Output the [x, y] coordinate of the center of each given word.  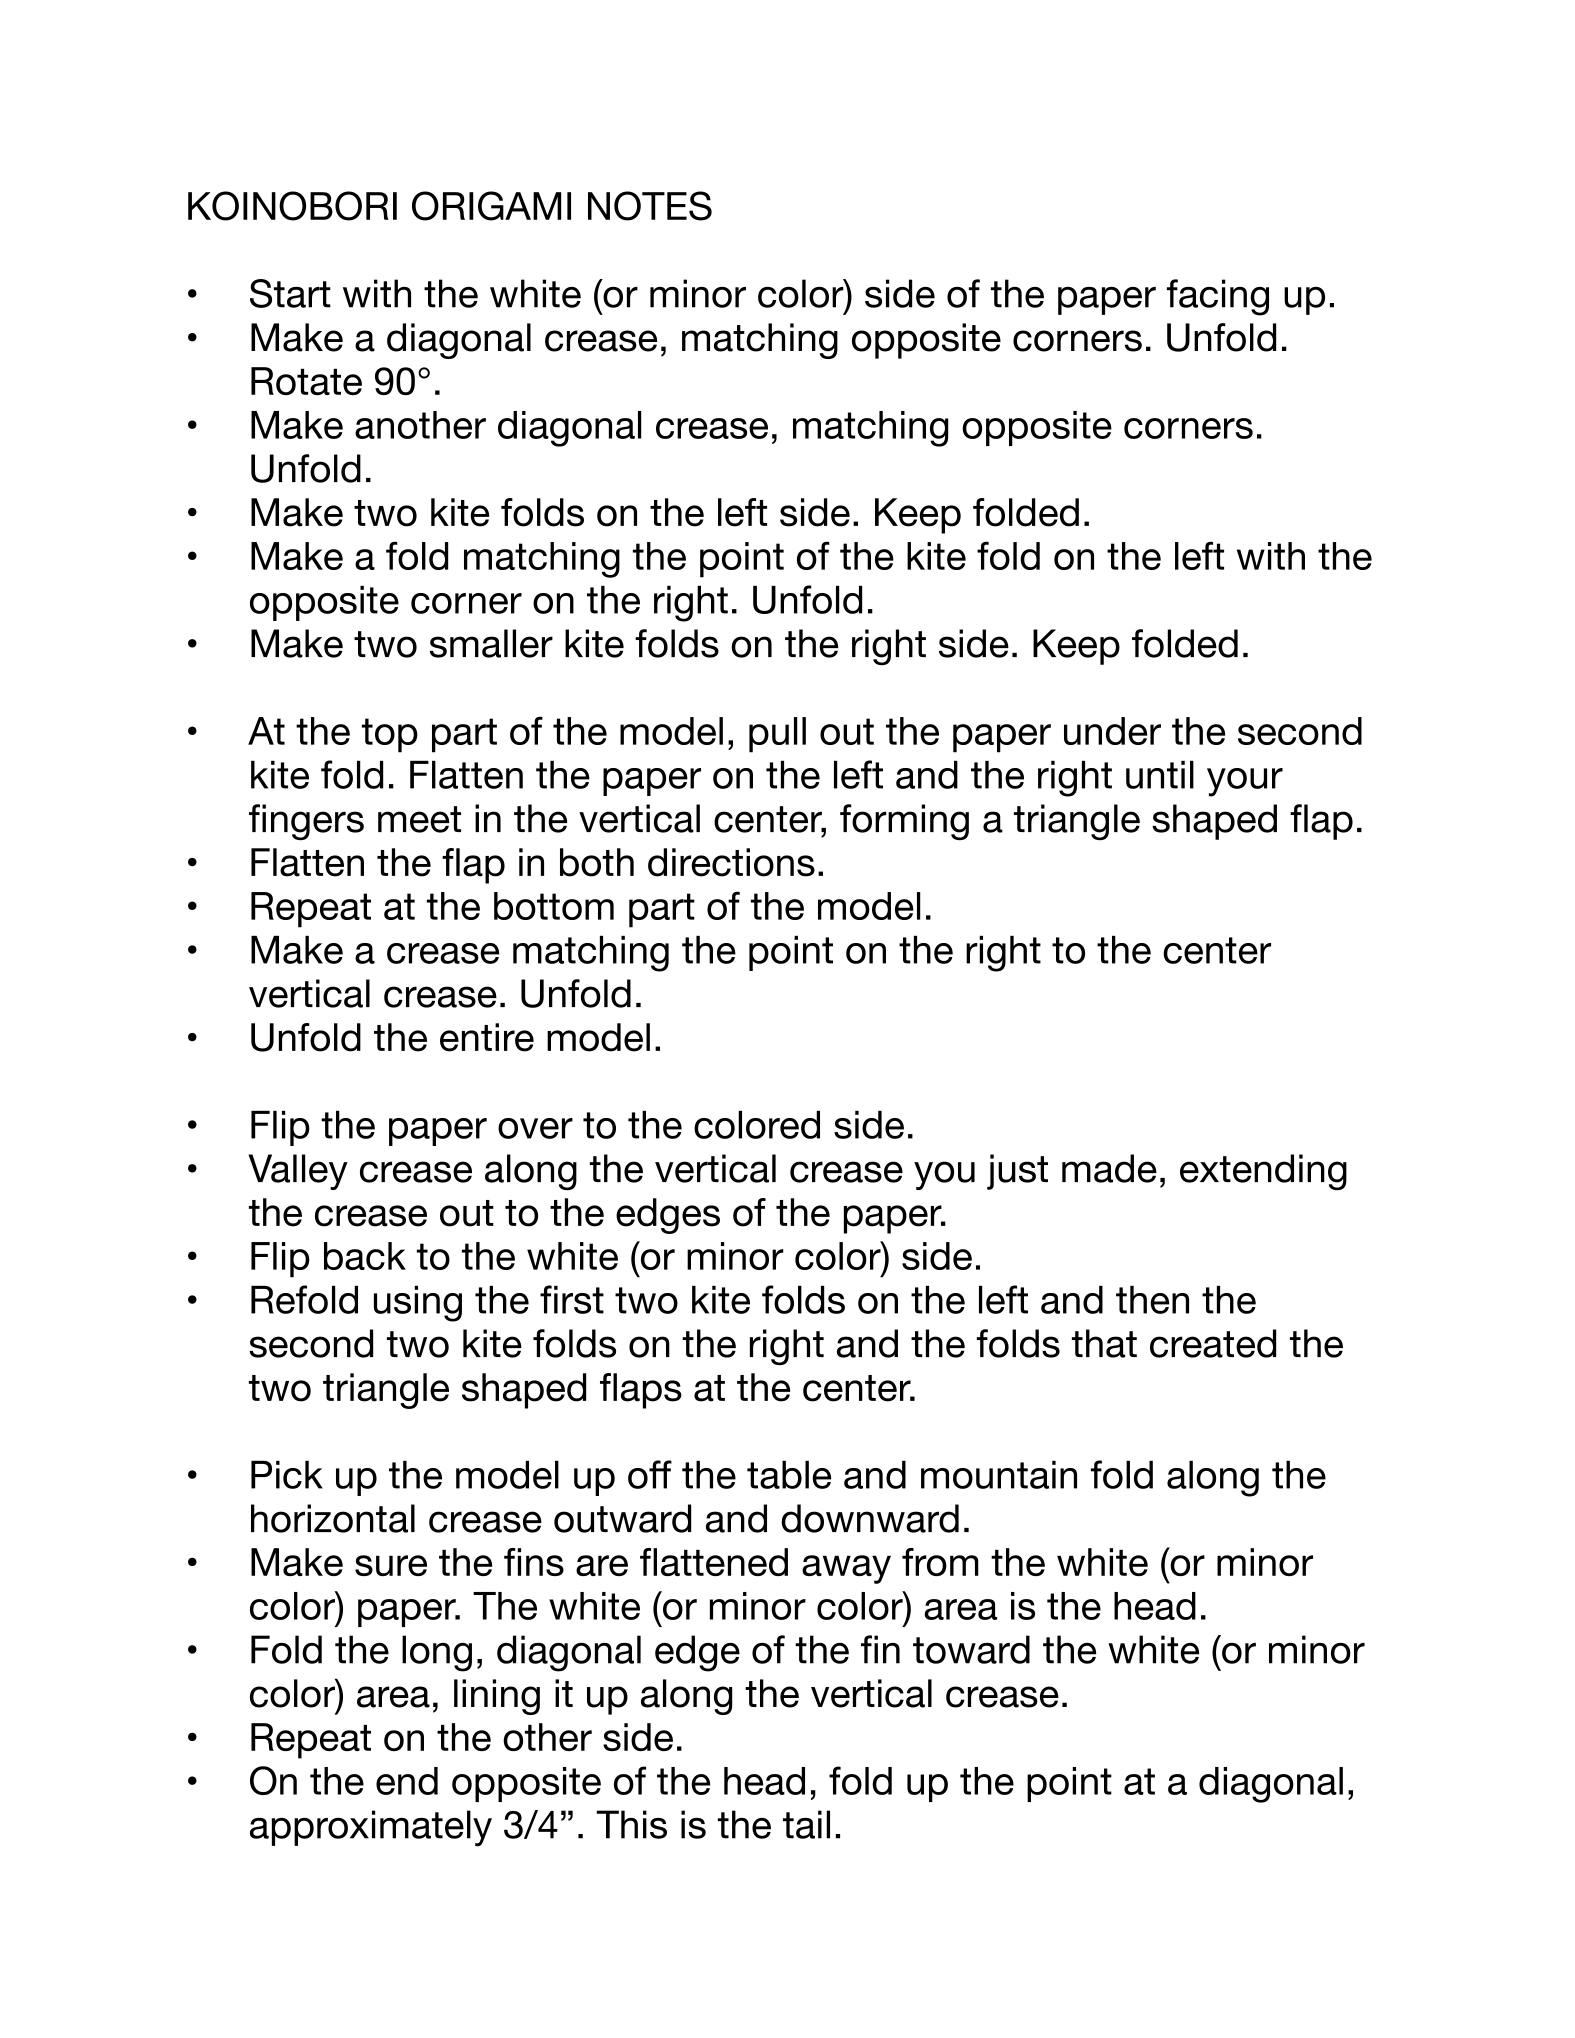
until [1160, 775]
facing [1218, 297]
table [789, 1475]
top [390, 735]
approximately [371, 1828]
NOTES [650, 206]
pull [777, 735]
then [1152, 1300]
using [418, 1304]
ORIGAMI [491, 206]
